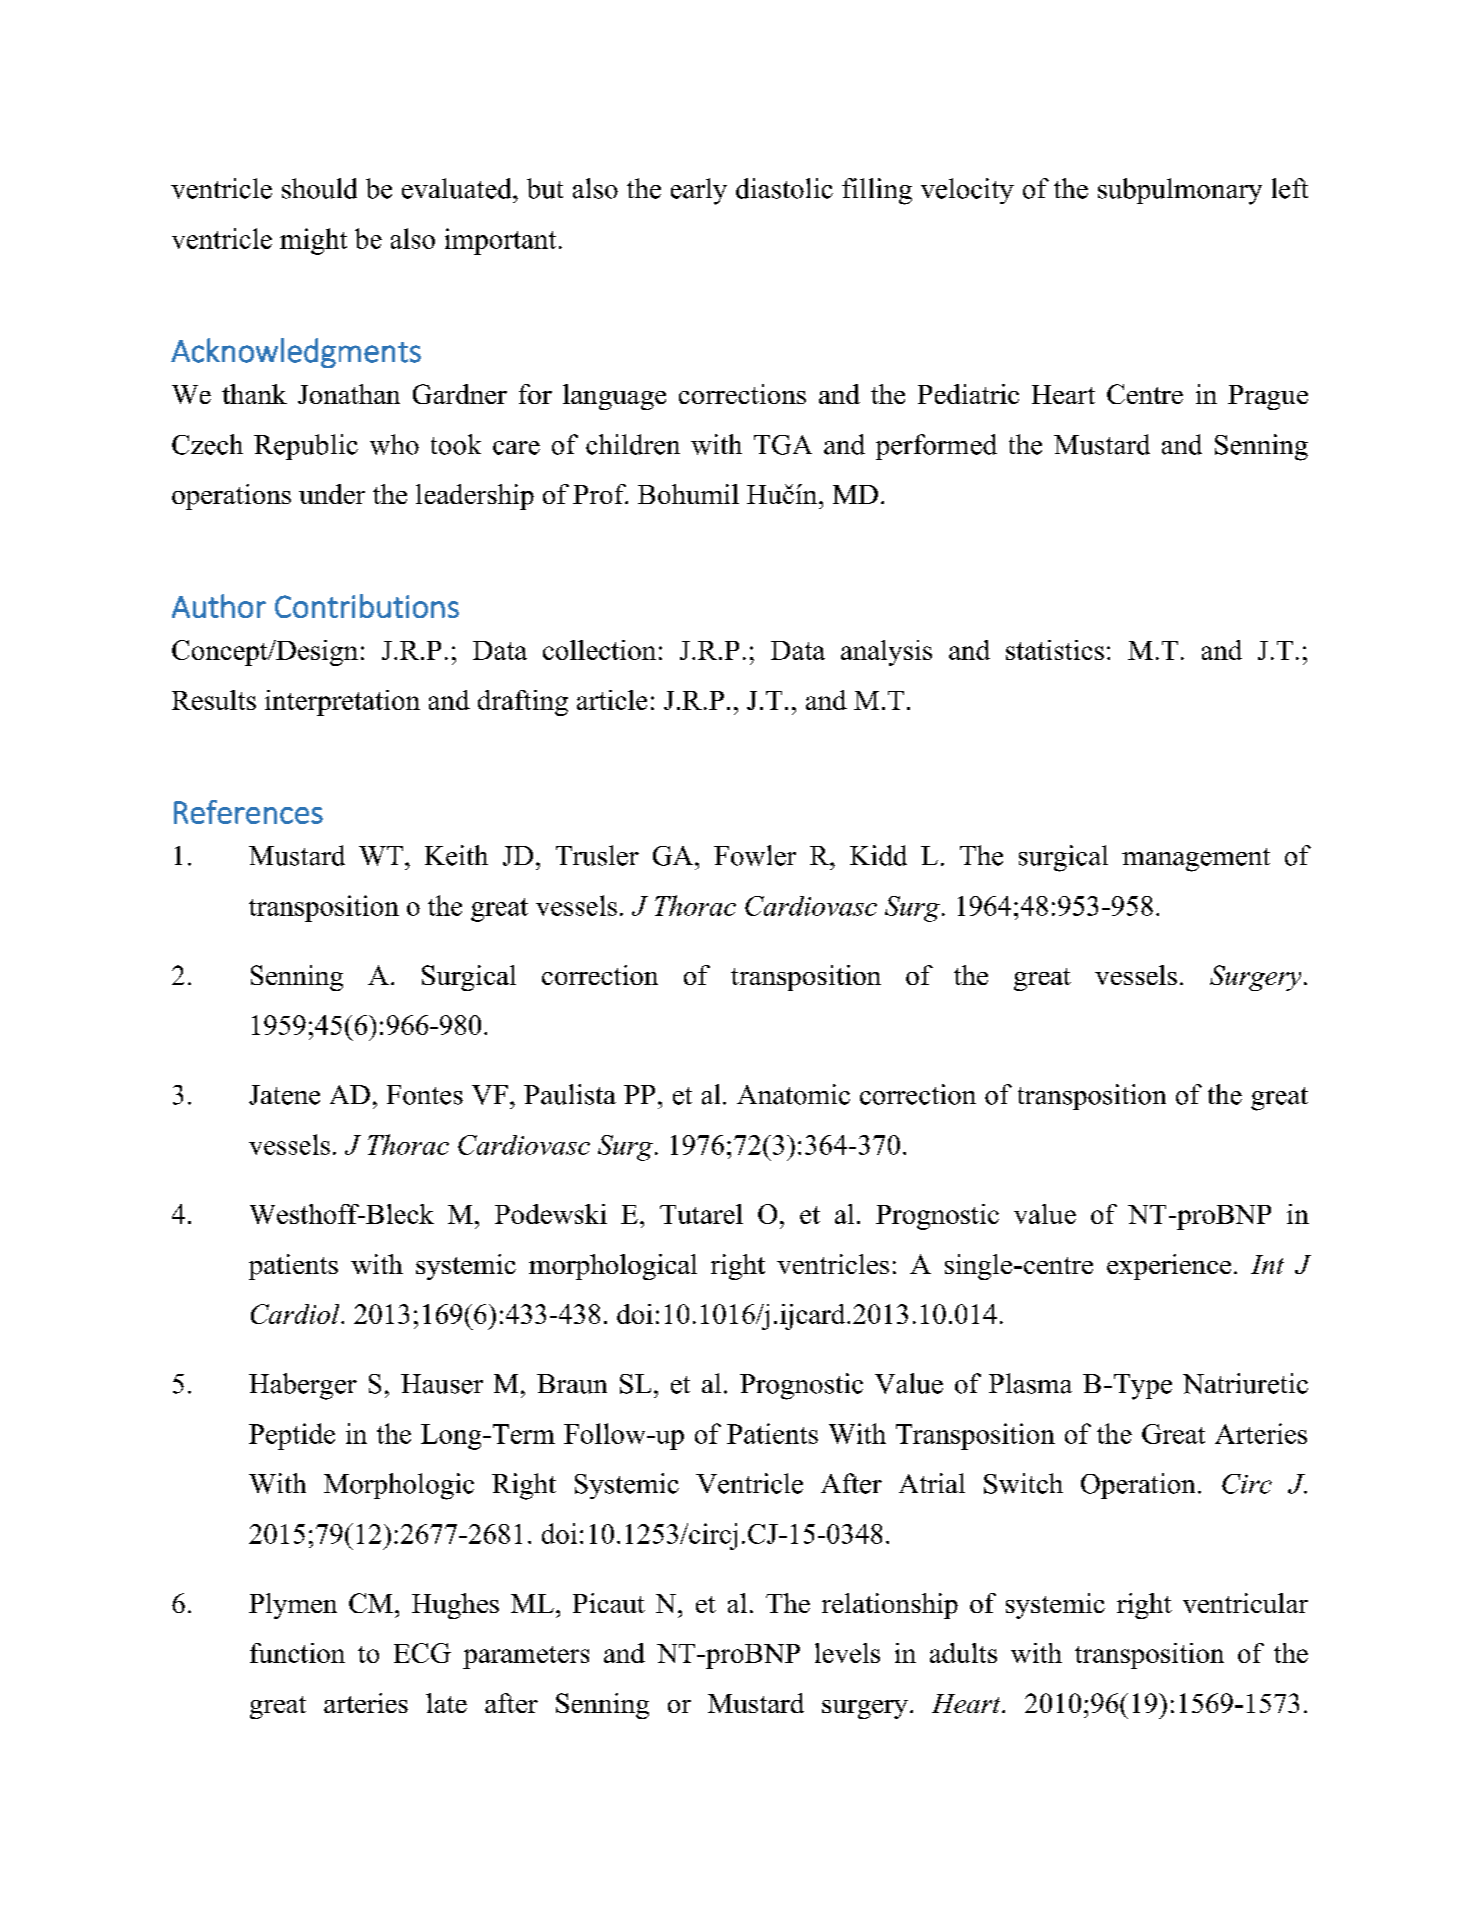 The height and width of the screenshot is (1915, 1480). I want to click on statistics, so click(1055, 650).
